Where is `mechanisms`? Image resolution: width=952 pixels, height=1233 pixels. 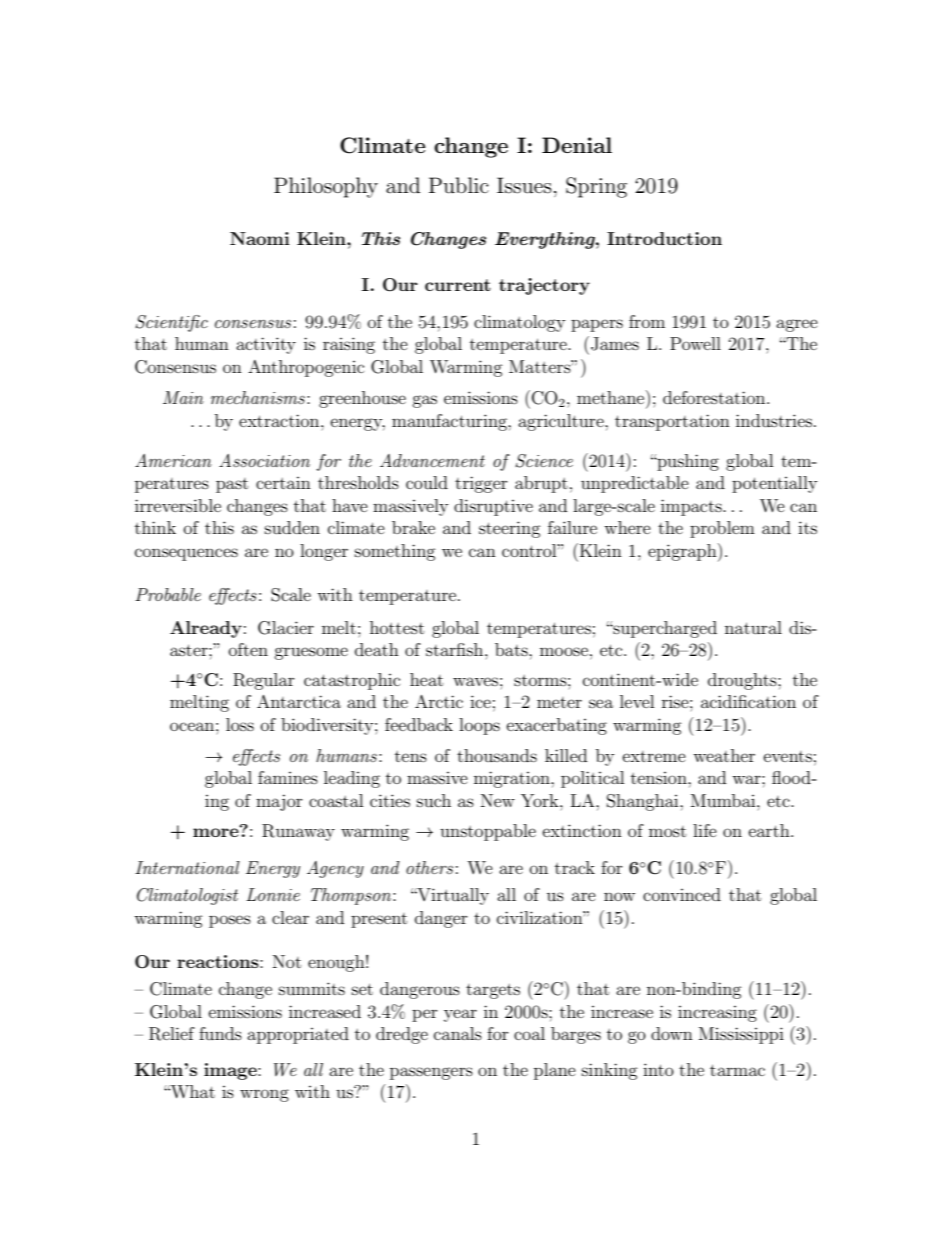 mechanisms is located at coordinates (258, 397).
